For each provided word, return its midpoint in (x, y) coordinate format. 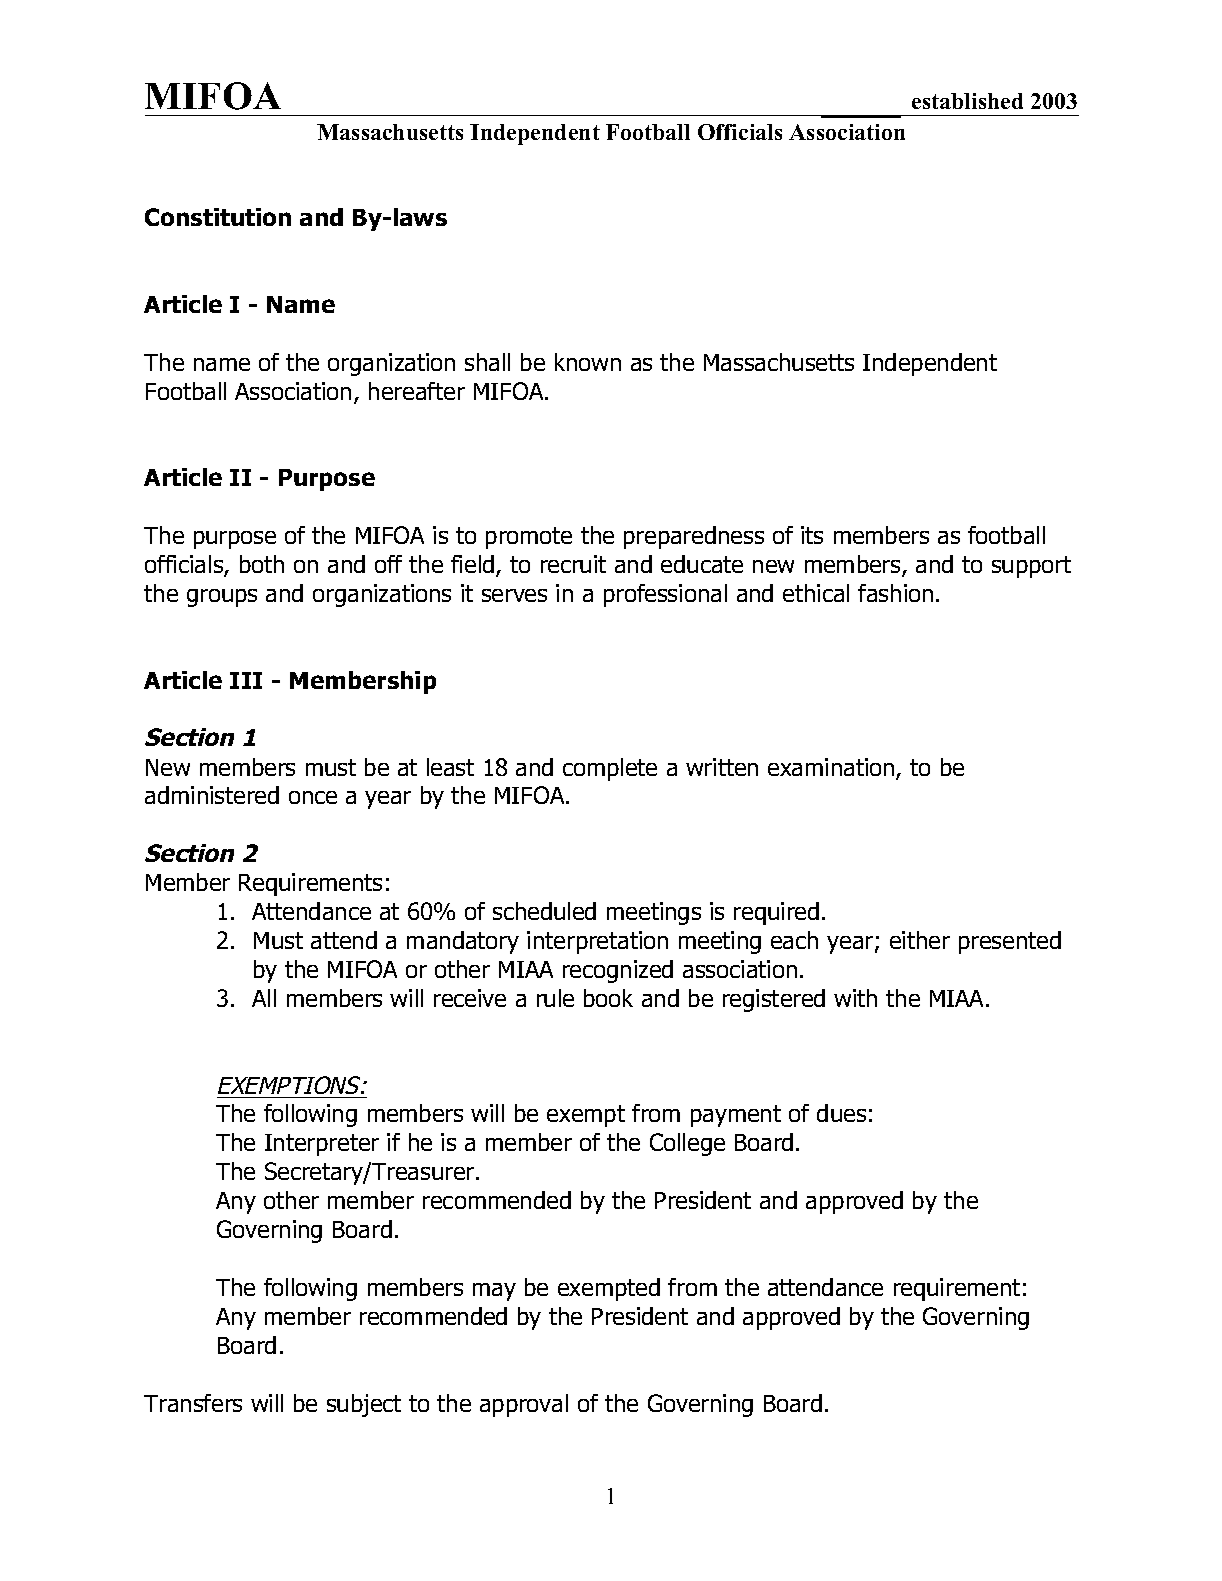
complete (610, 769)
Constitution (218, 217)
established (967, 101)
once (313, 797)
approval (524, 1405)
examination (832, 768)
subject (364, 1405)
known (588, 362)
